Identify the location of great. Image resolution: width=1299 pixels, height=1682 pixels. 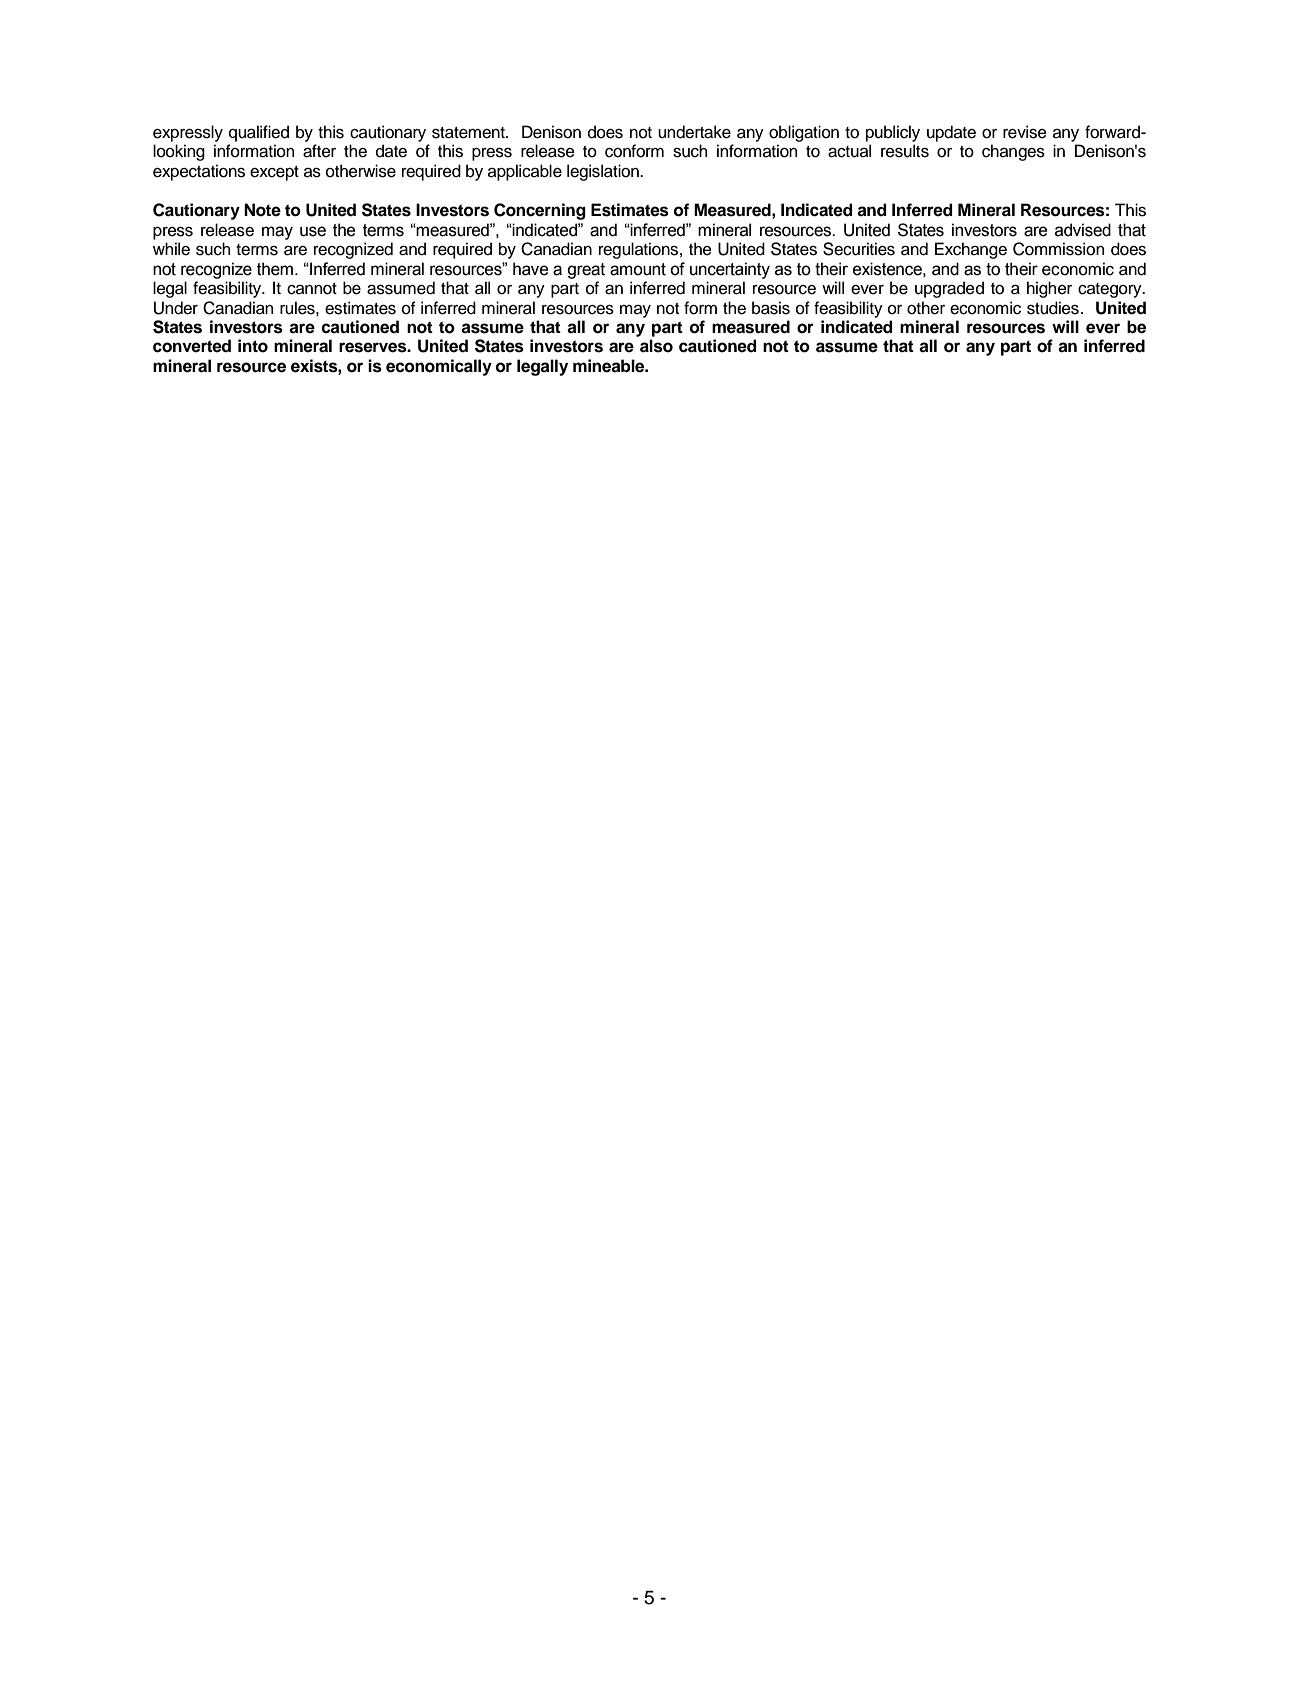
(586, 271).
